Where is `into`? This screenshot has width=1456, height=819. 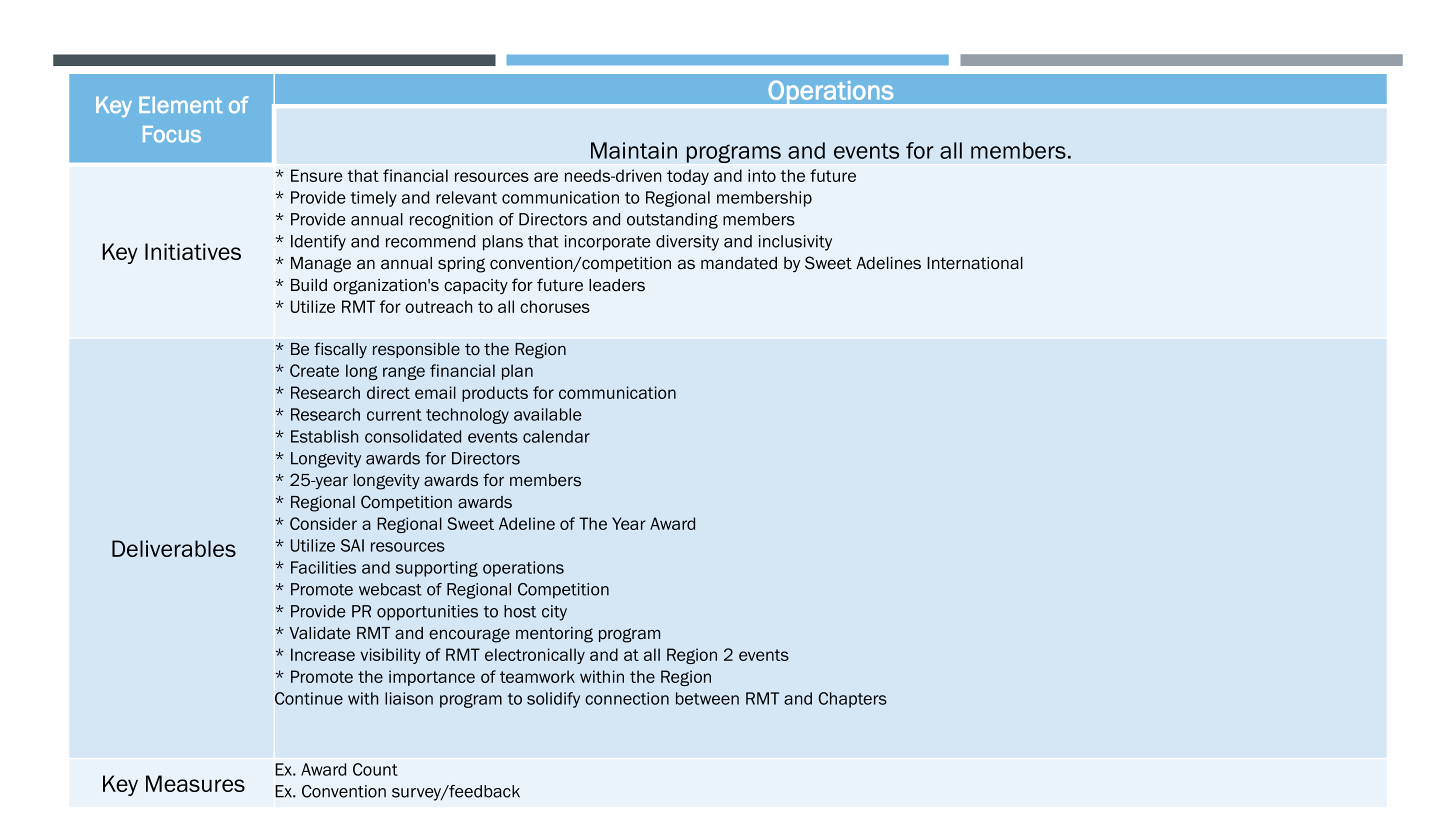
into is located at coordinates (762, 175).
